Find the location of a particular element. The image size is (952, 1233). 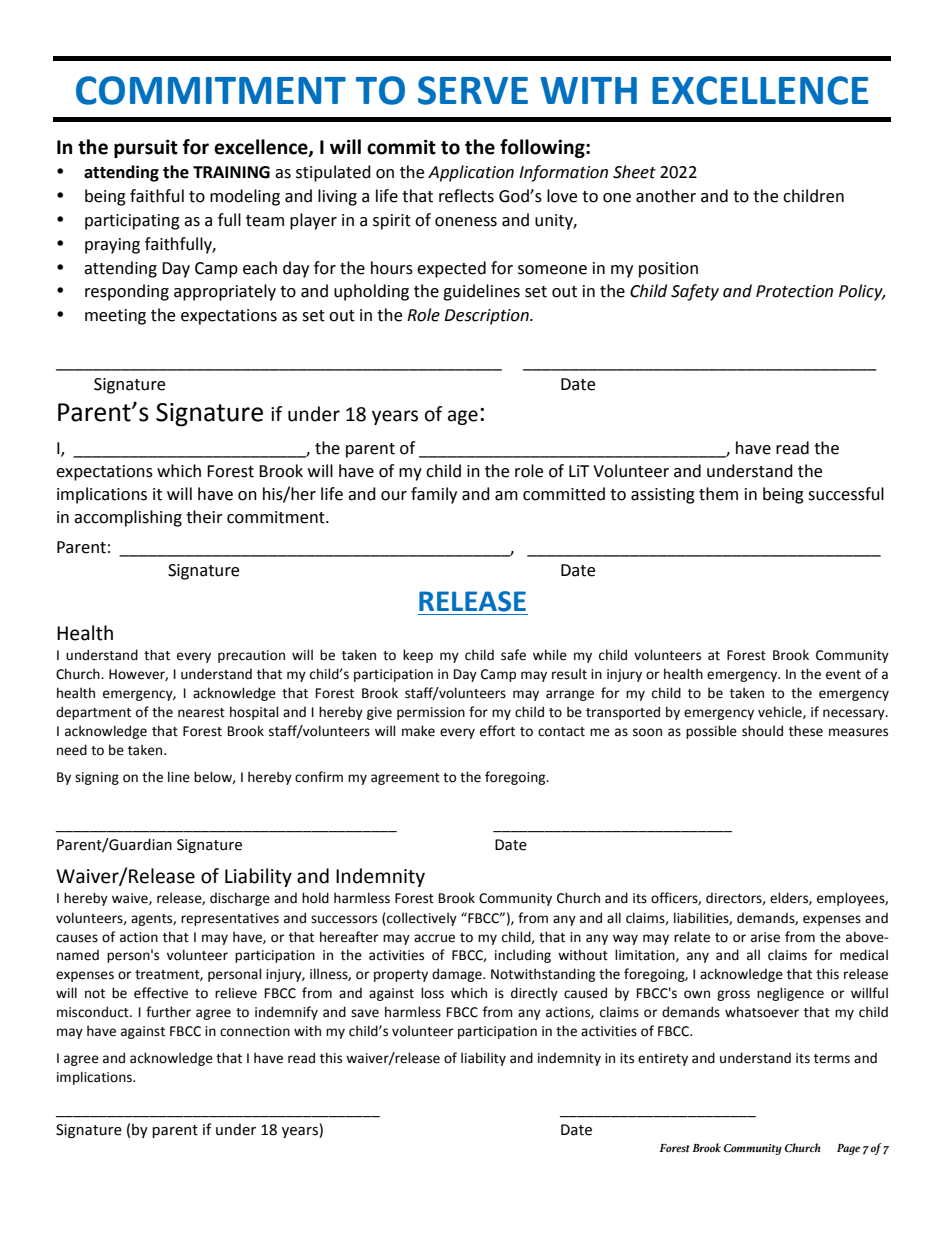

another is located at coordinates (666, 196).
